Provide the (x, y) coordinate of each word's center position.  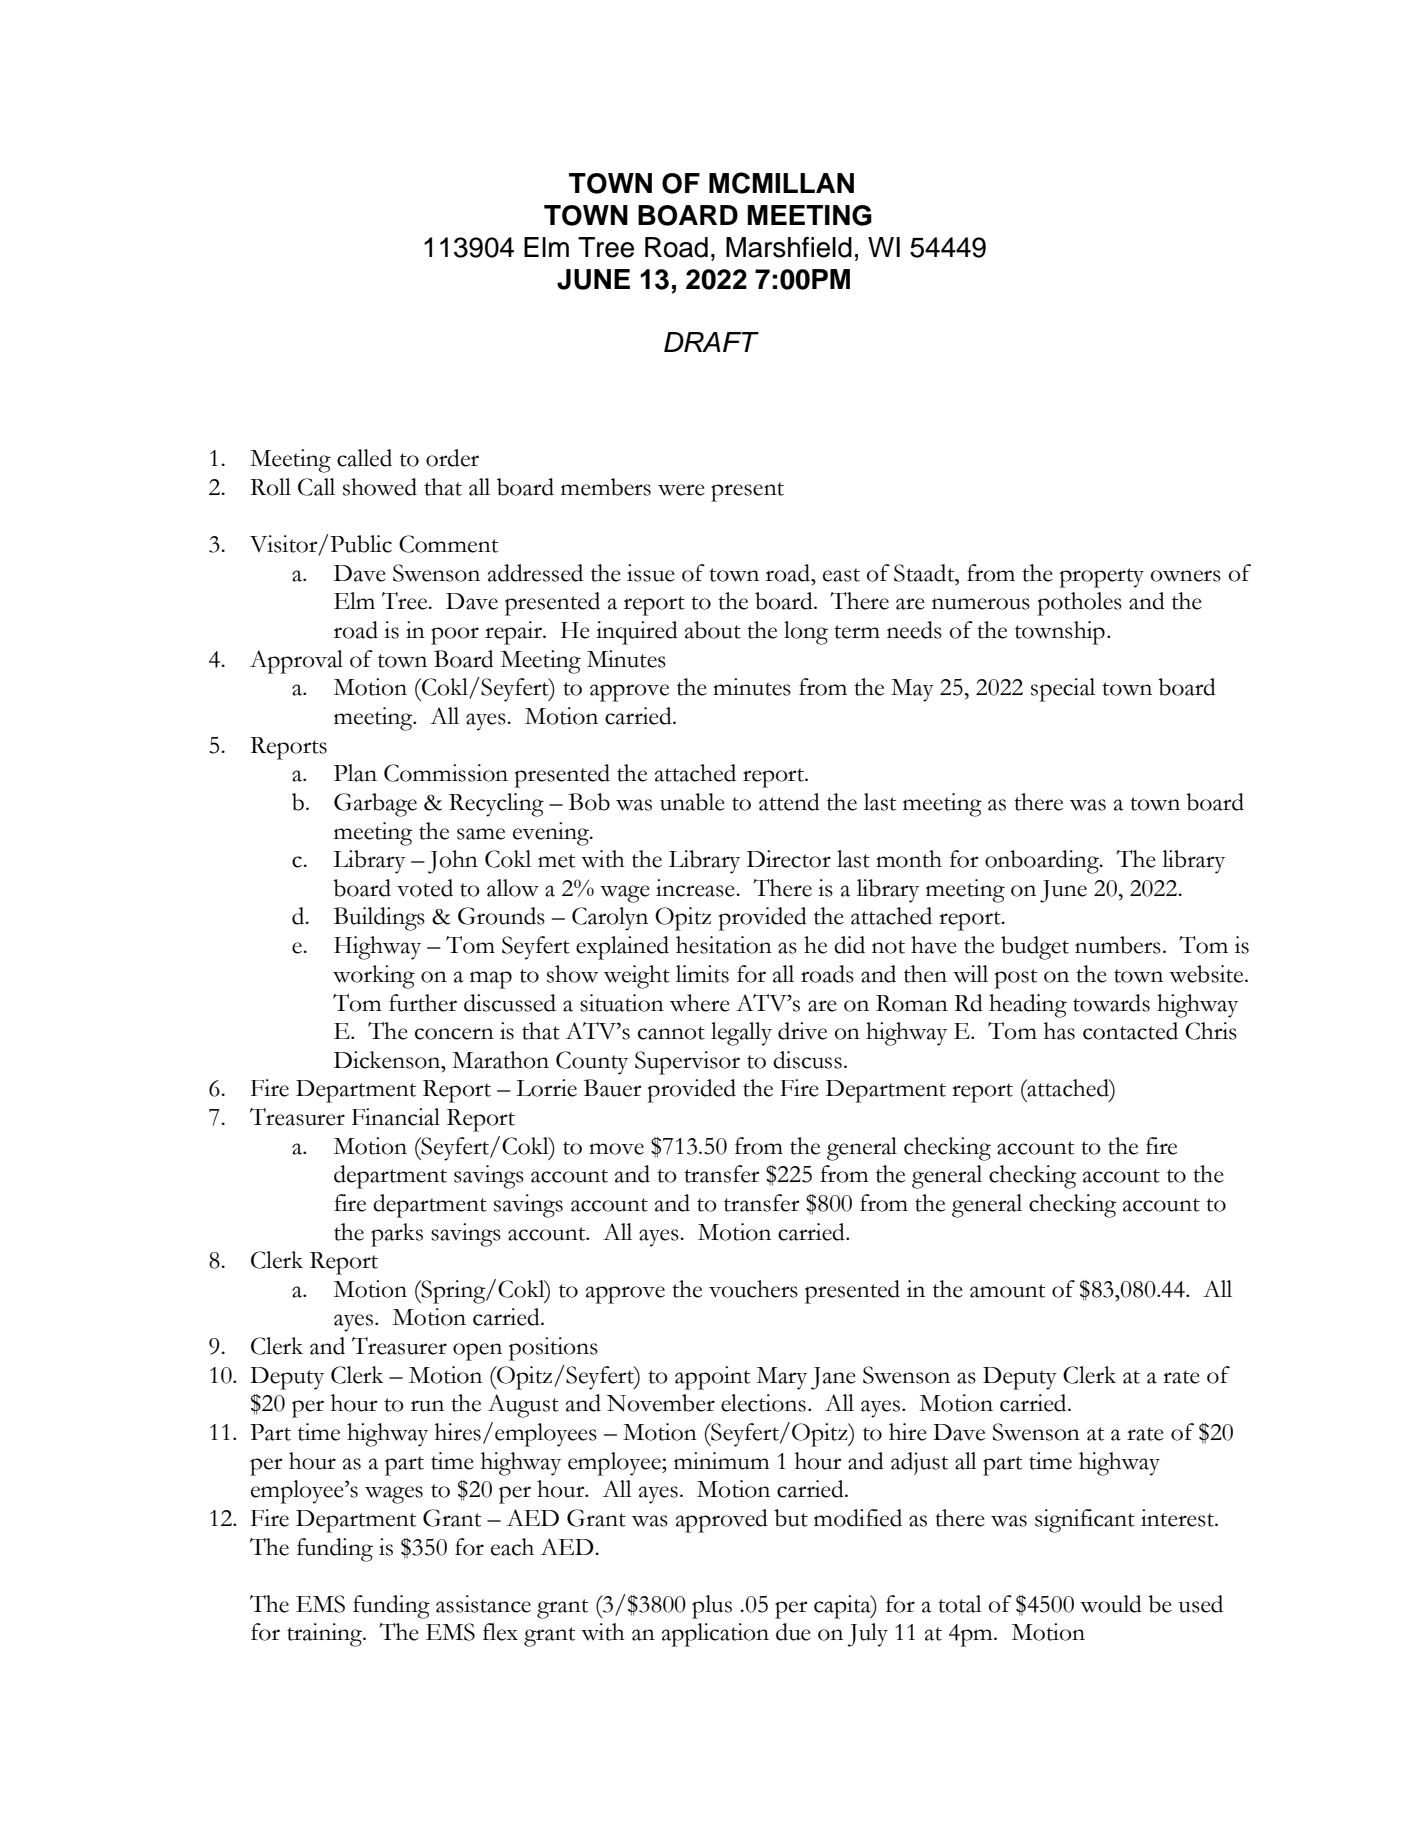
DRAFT (711, 342)
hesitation (724, 945)
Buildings (379, 919)
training (326, 1635)
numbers (1118, 945)
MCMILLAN (781, 183)
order (452, 458)
